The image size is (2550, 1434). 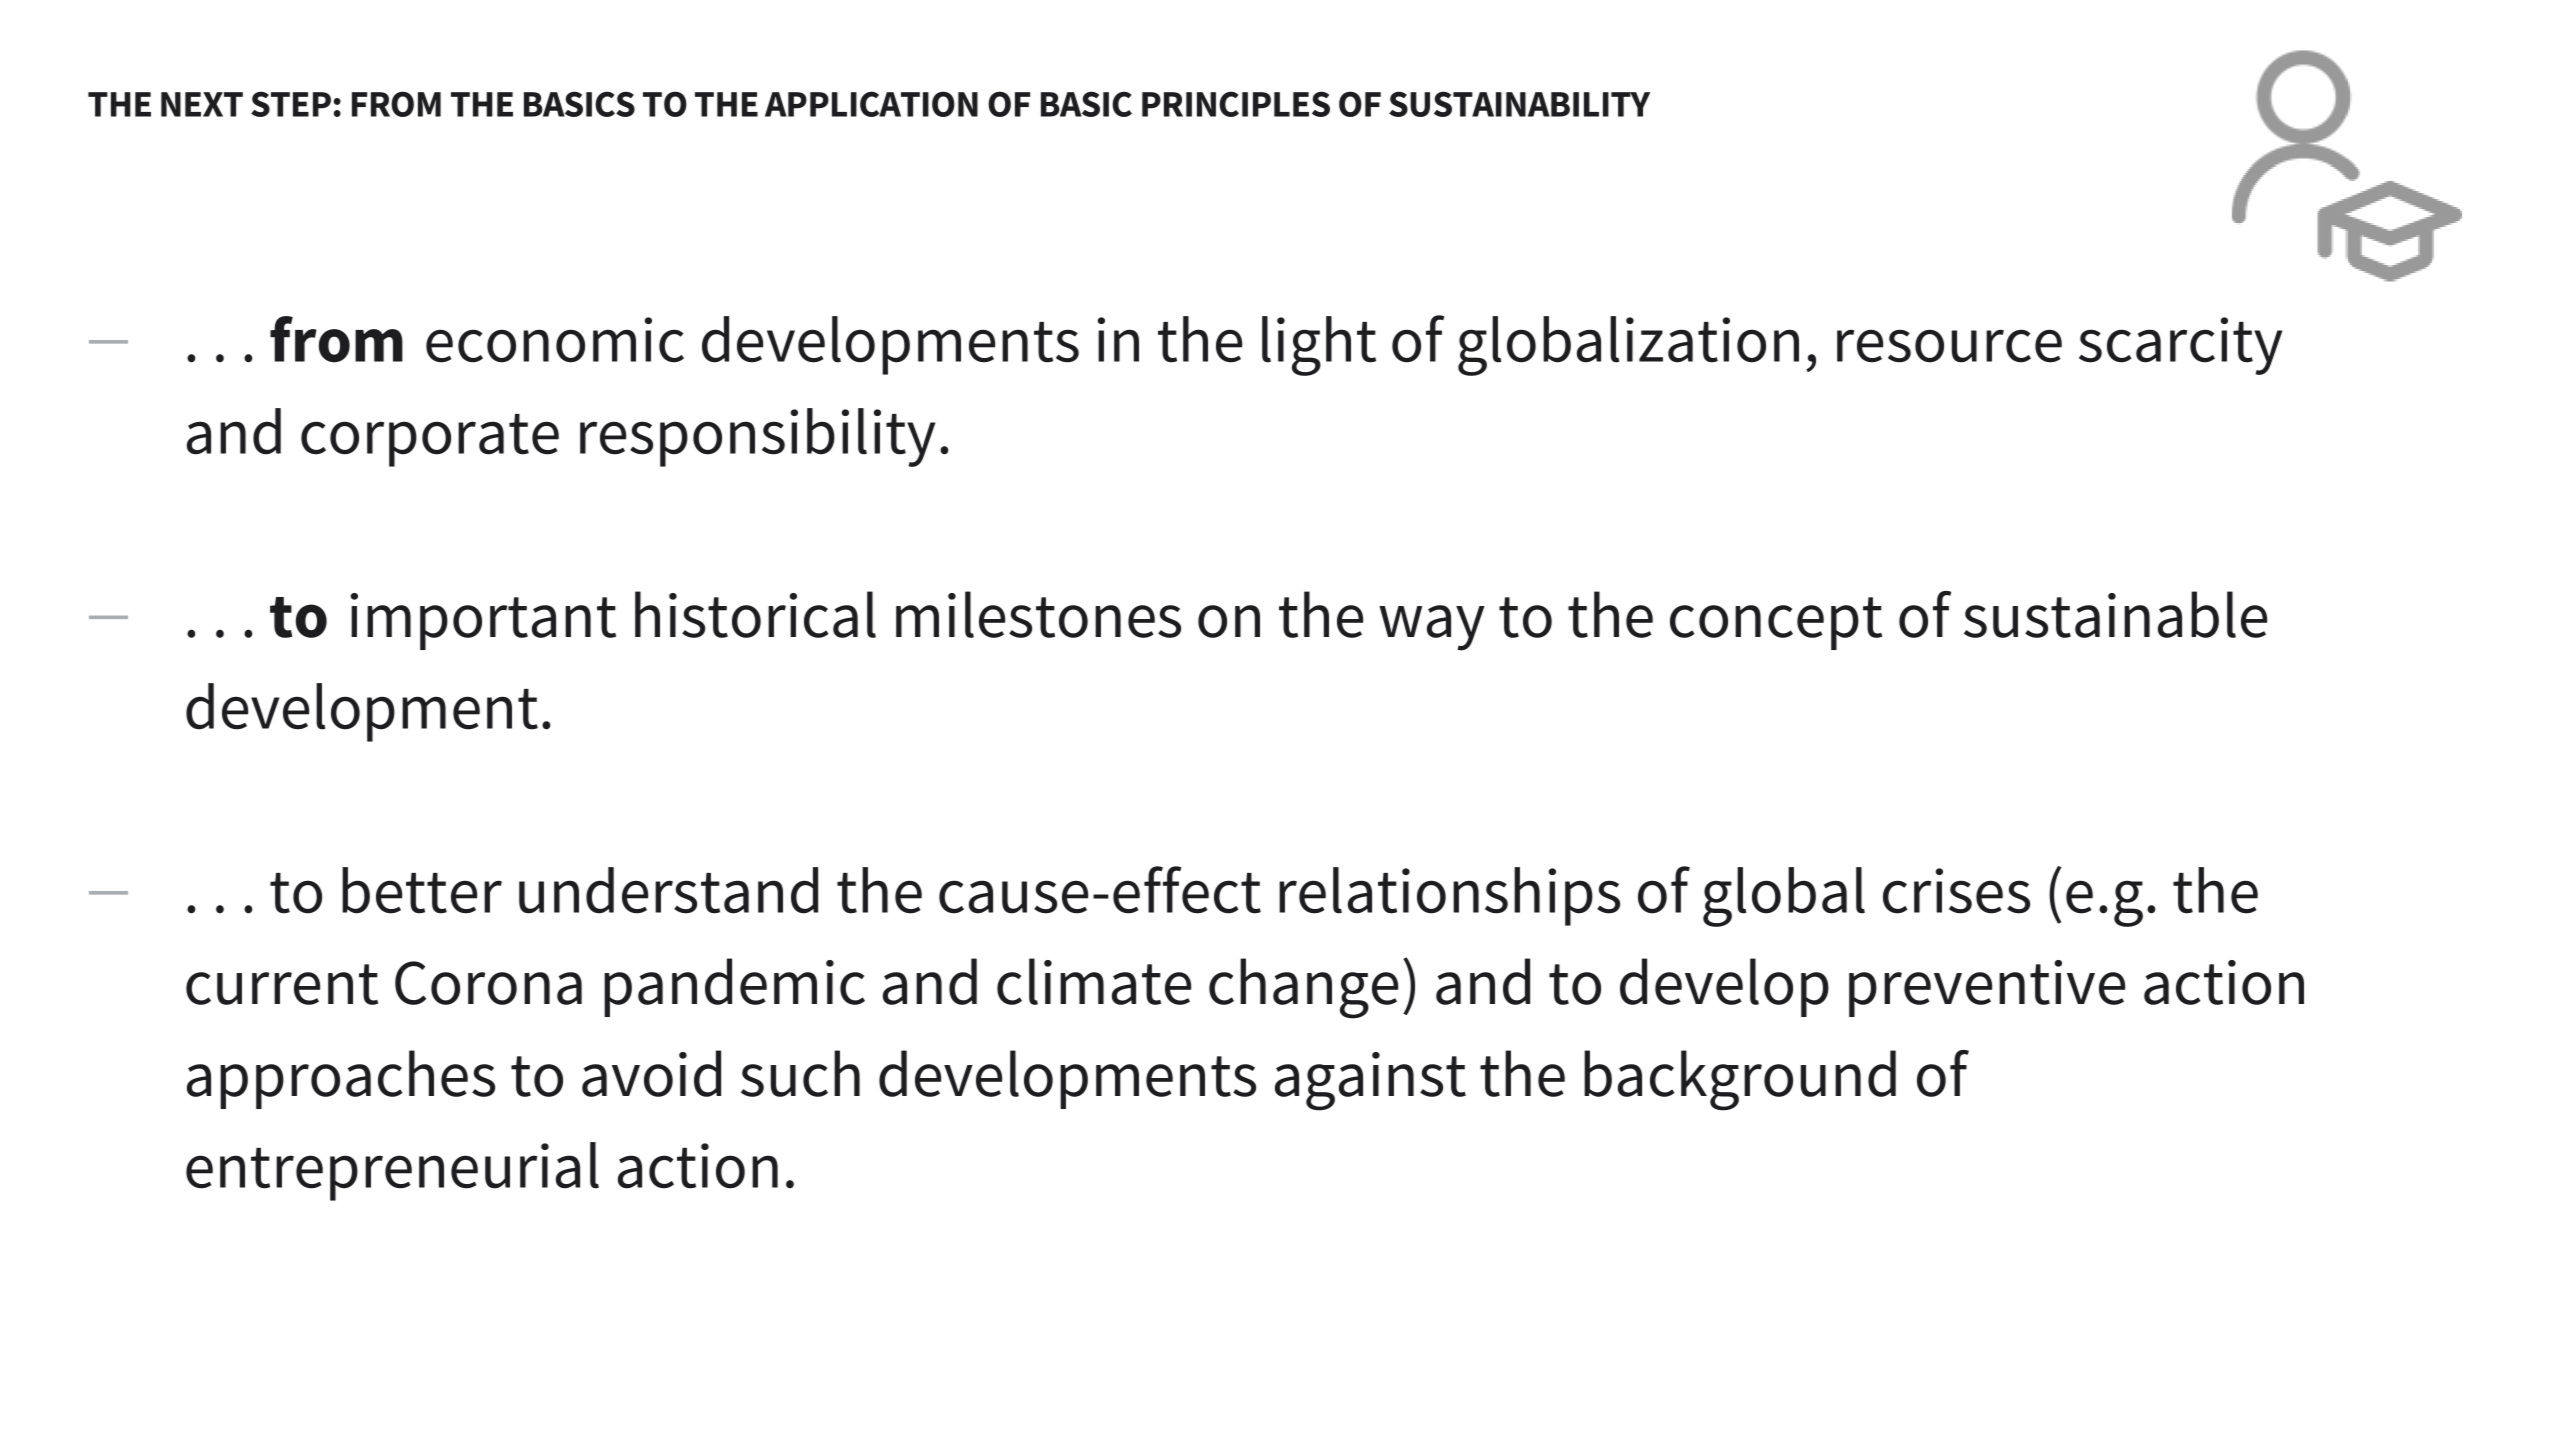 I want to click on resource, so click(x=1949, y=346).
